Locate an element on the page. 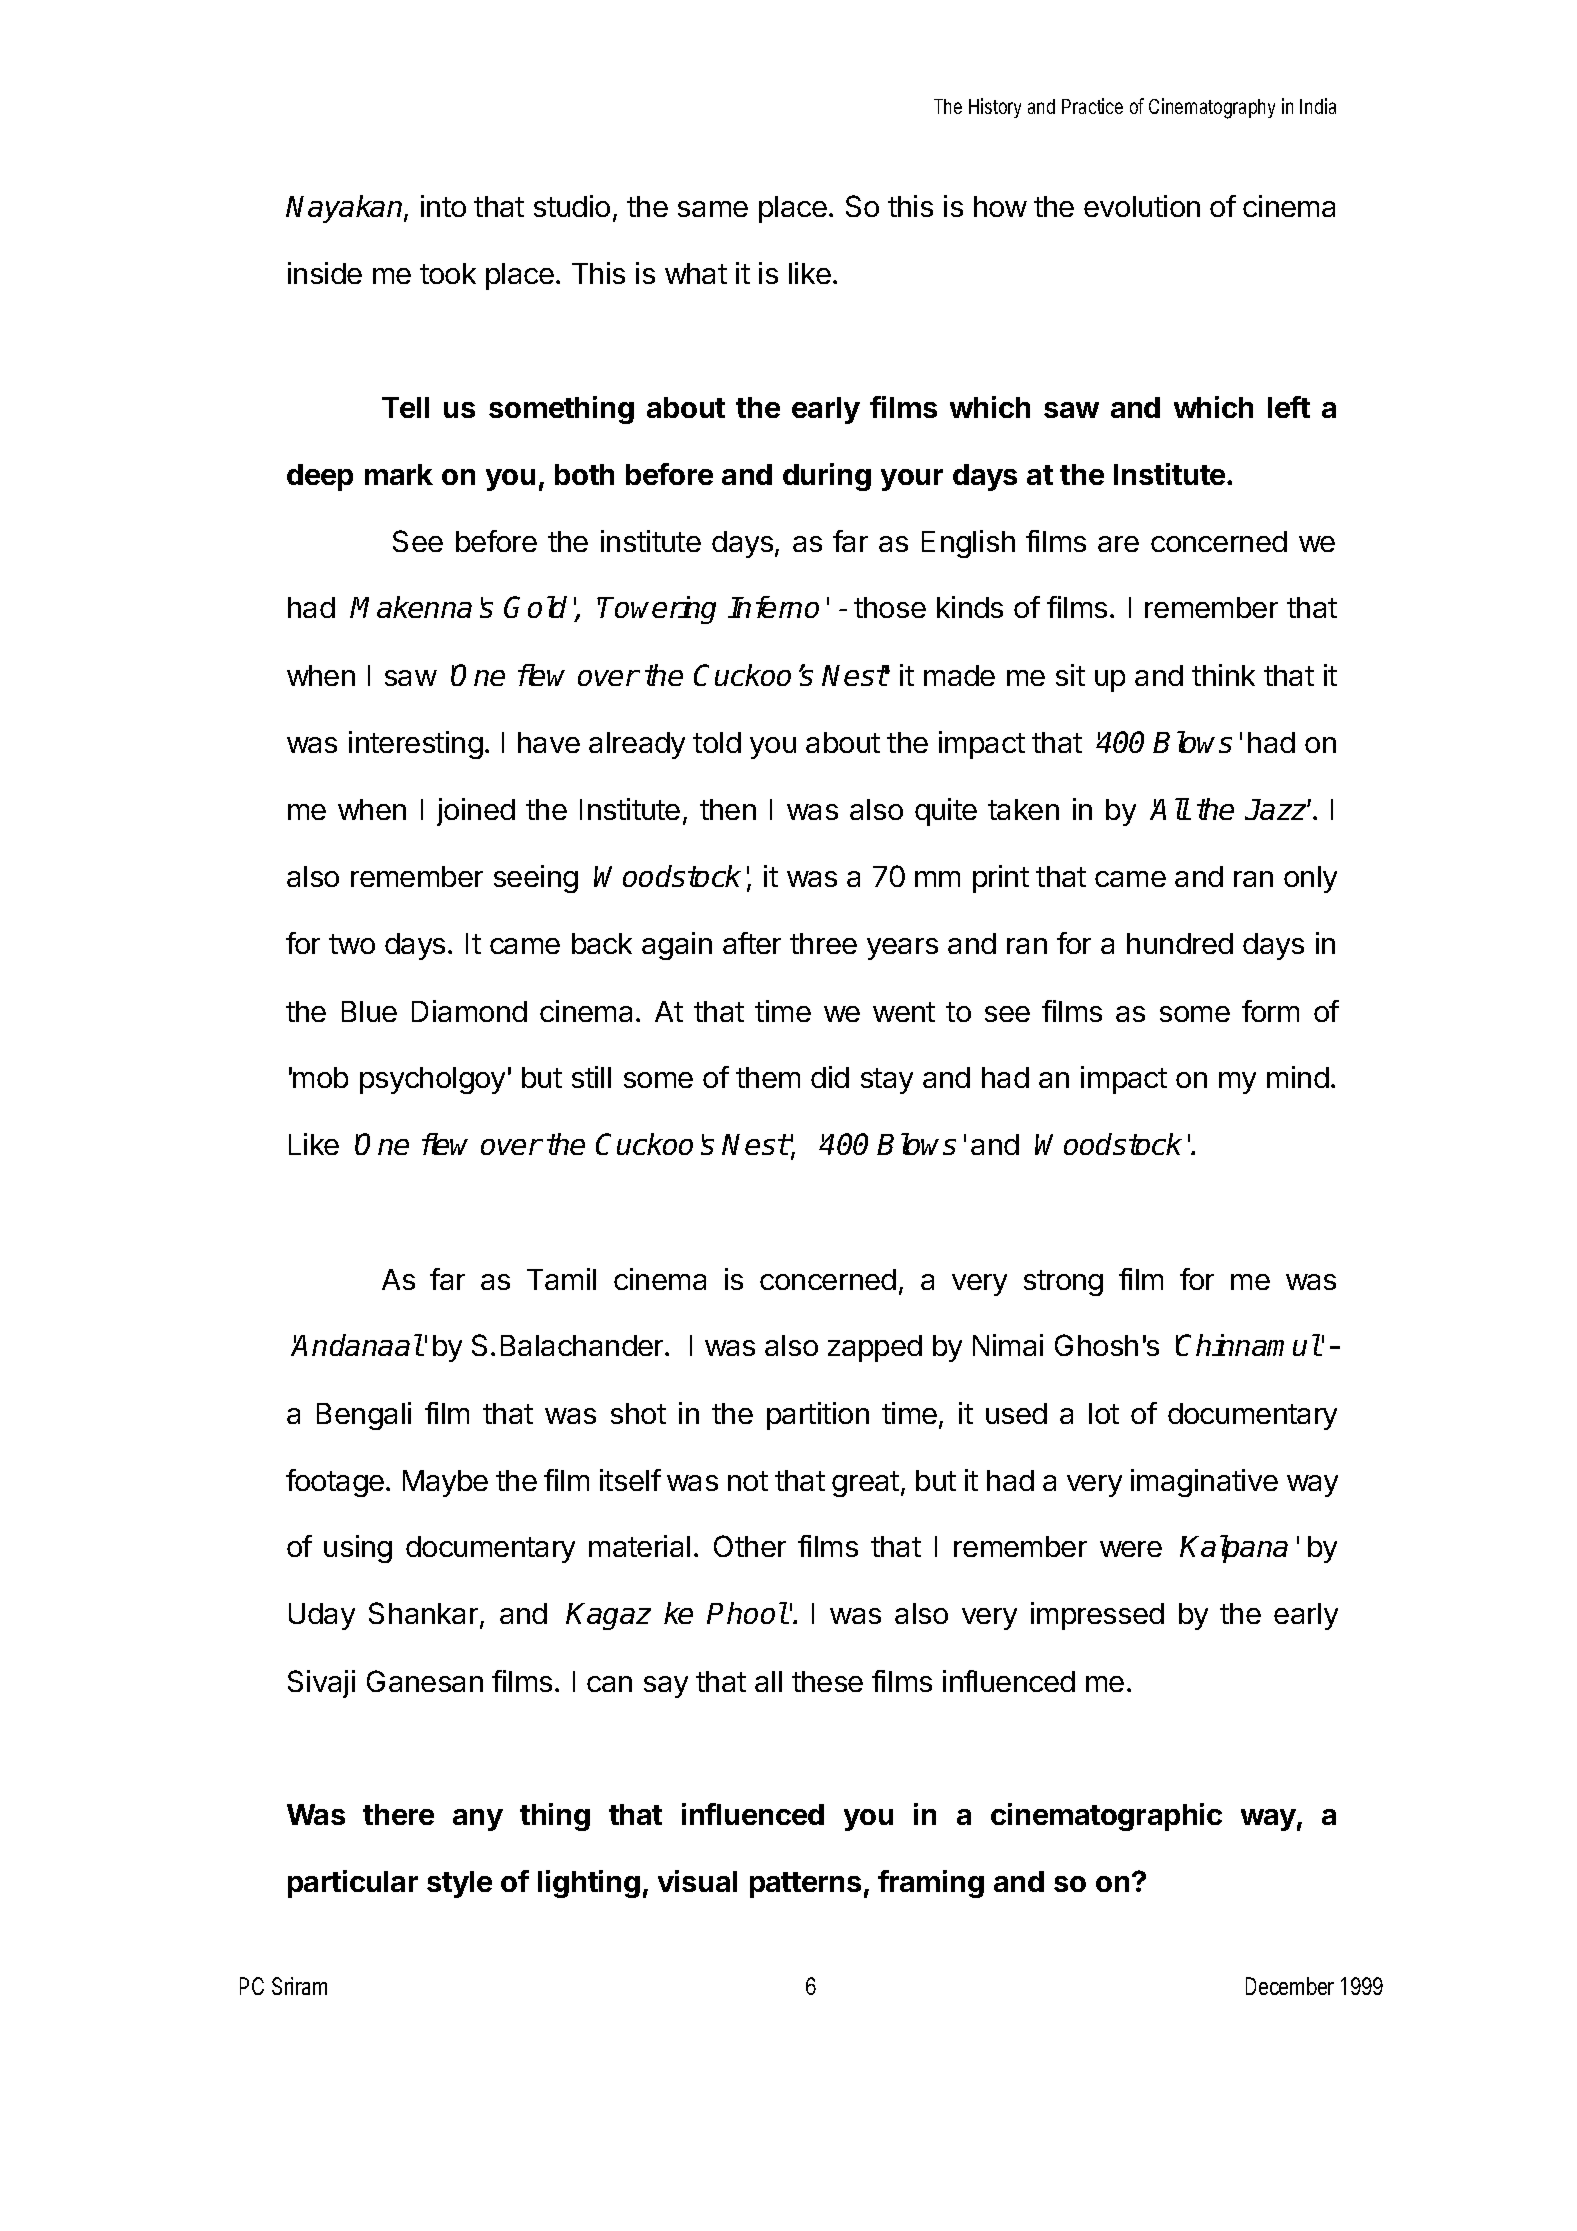  did is located at coordinates (830, 1077).
